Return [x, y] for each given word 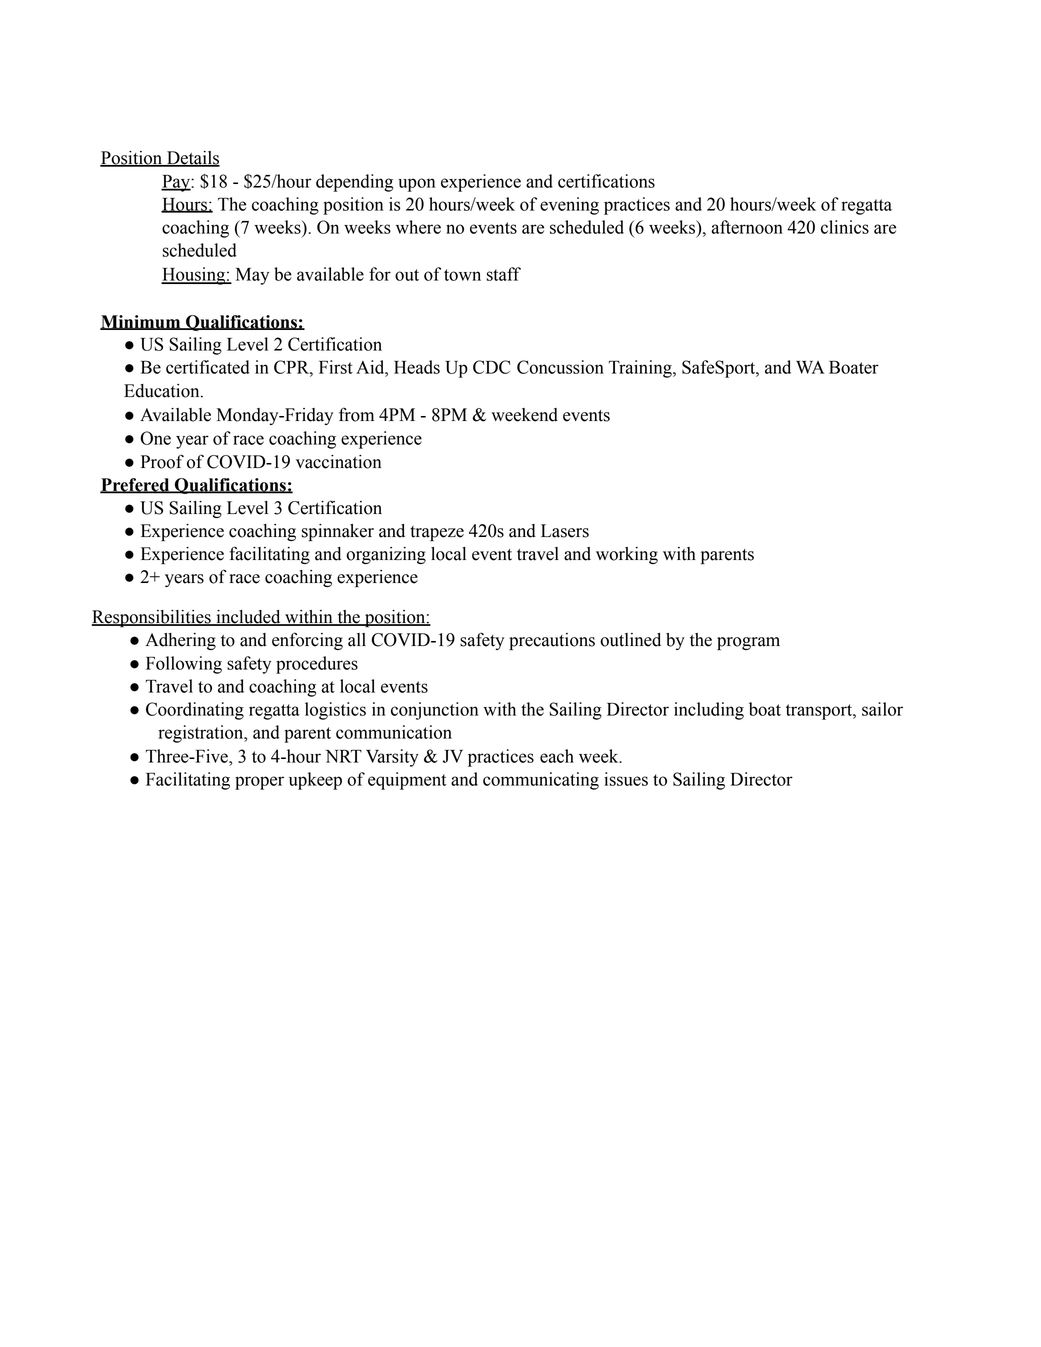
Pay [176, 183]
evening [569, 206]
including [709, 711]
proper [259, 783]
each [557, 756]
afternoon [747, 227]
